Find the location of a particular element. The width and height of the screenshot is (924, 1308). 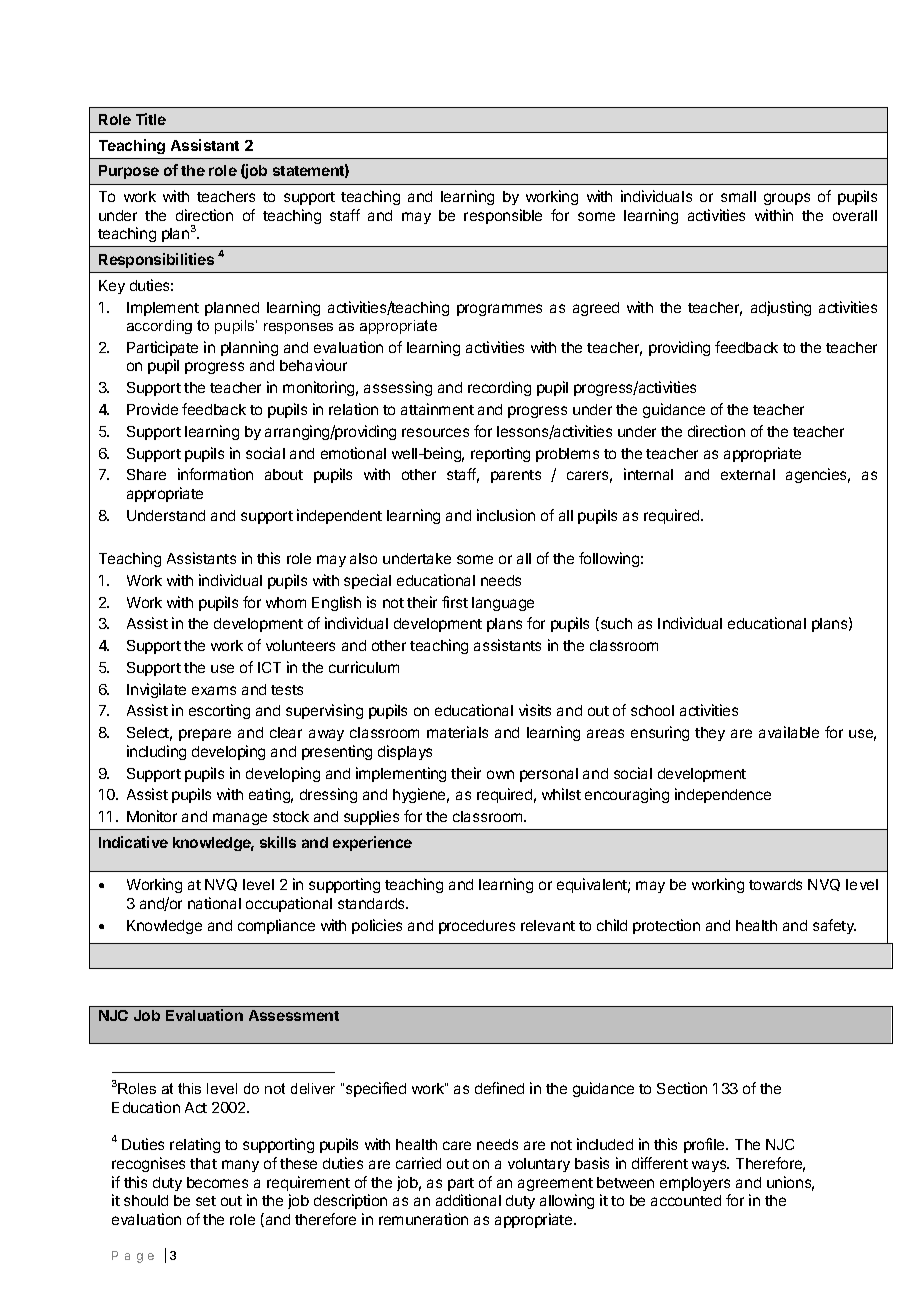

exams is located at coordinates (214, 690).
